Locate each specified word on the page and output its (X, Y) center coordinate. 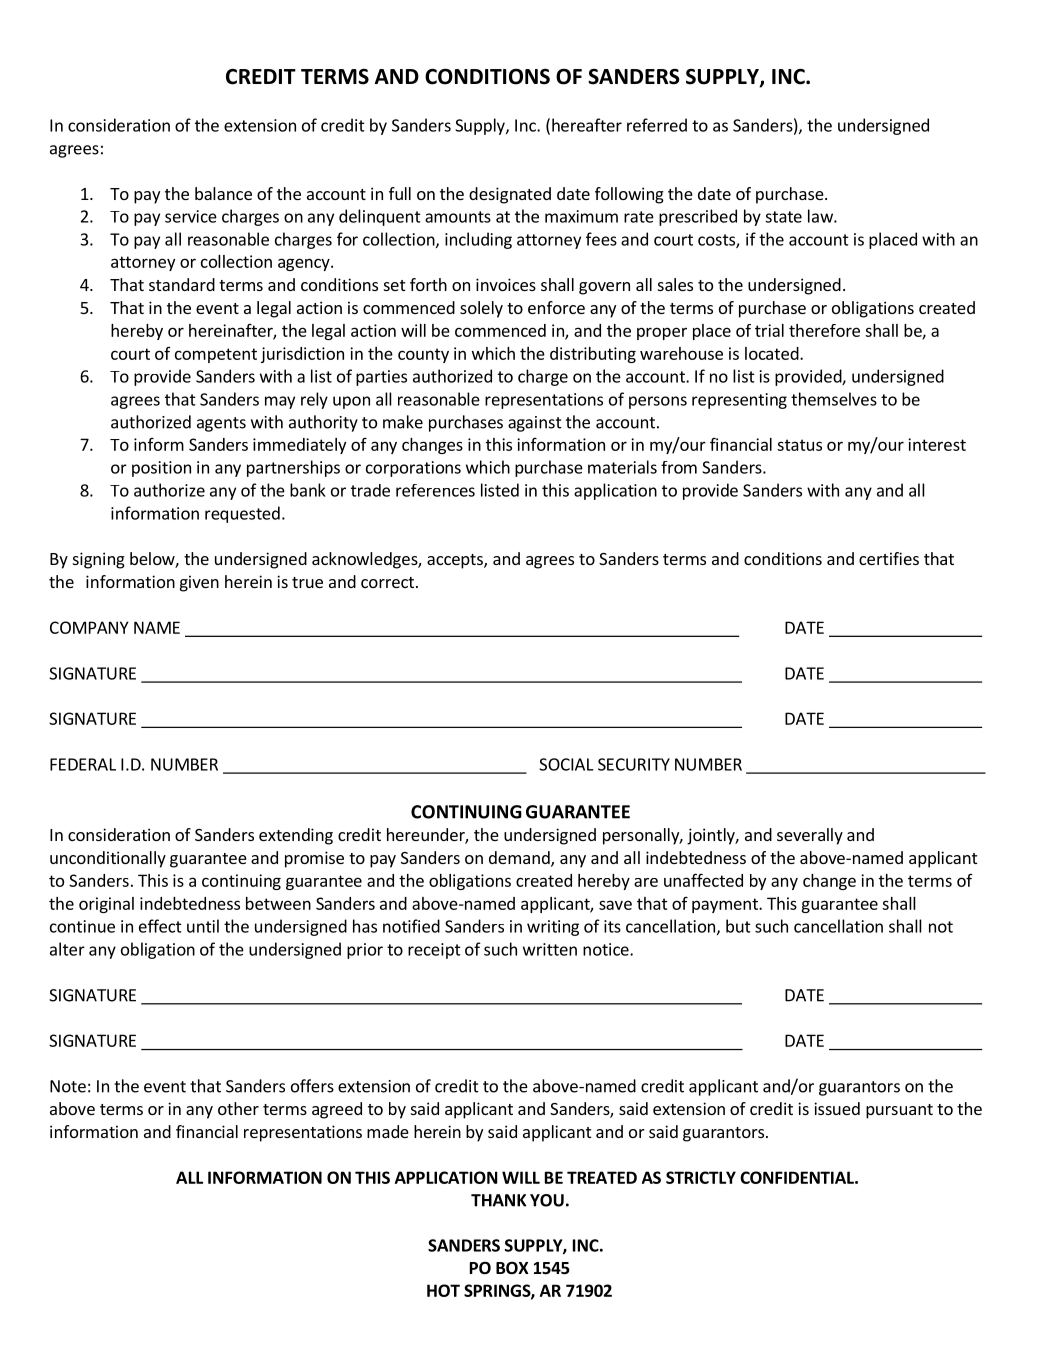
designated (510, 195)
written (550, 949)
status (799, 445)
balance (223, 193)
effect (160, 926)
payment (726, 905)
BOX (512, 1268)
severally (810, 836)
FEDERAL (83, 764)
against (535, 424)
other (238, 1108)
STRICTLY (701, 1177)
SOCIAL (566, 764)
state (783, 217)
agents (221, 424)
